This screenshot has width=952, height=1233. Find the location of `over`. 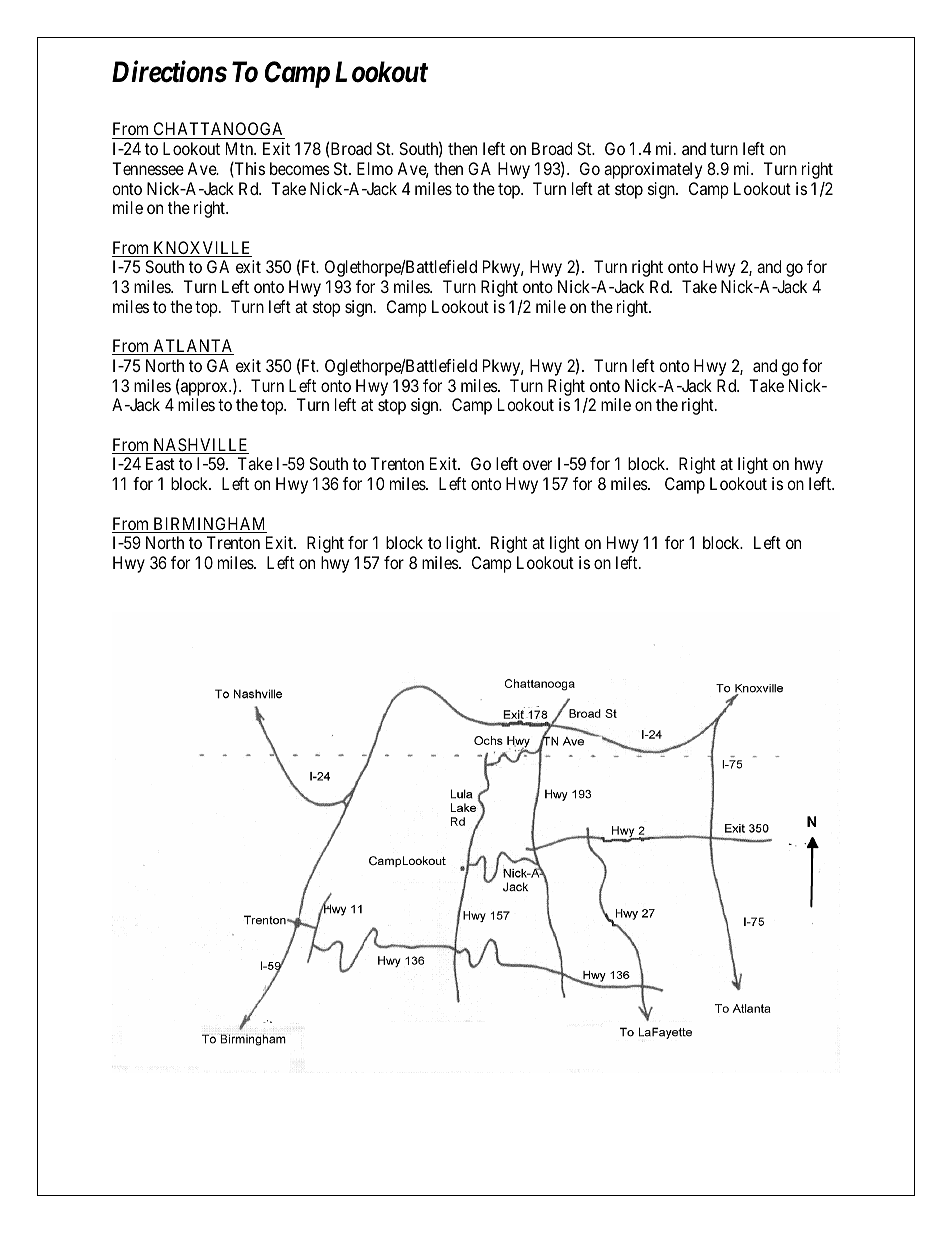

over is located at coordinates (537, 465).
